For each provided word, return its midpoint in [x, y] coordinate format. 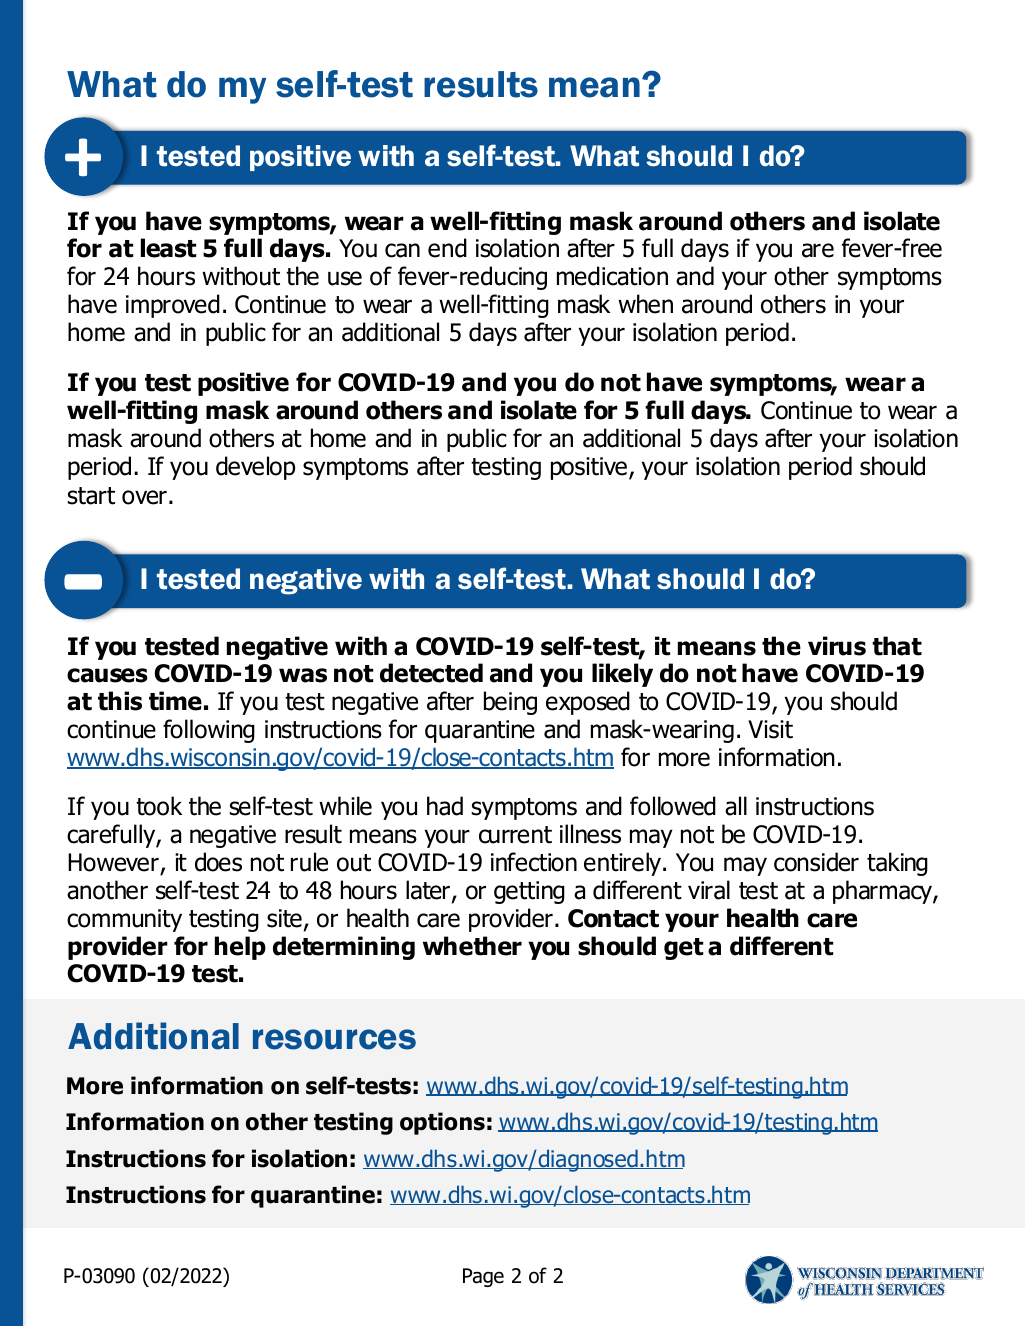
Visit [770, 729]
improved [173, 306]
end [447, 248]
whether [472, 946]
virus [837, 646]
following [209, 731]
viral [709, 890]
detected [431, 673]
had [445, 806]
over [144, 497]
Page [483, 1277]
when [645, 304]
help [240, 948]
